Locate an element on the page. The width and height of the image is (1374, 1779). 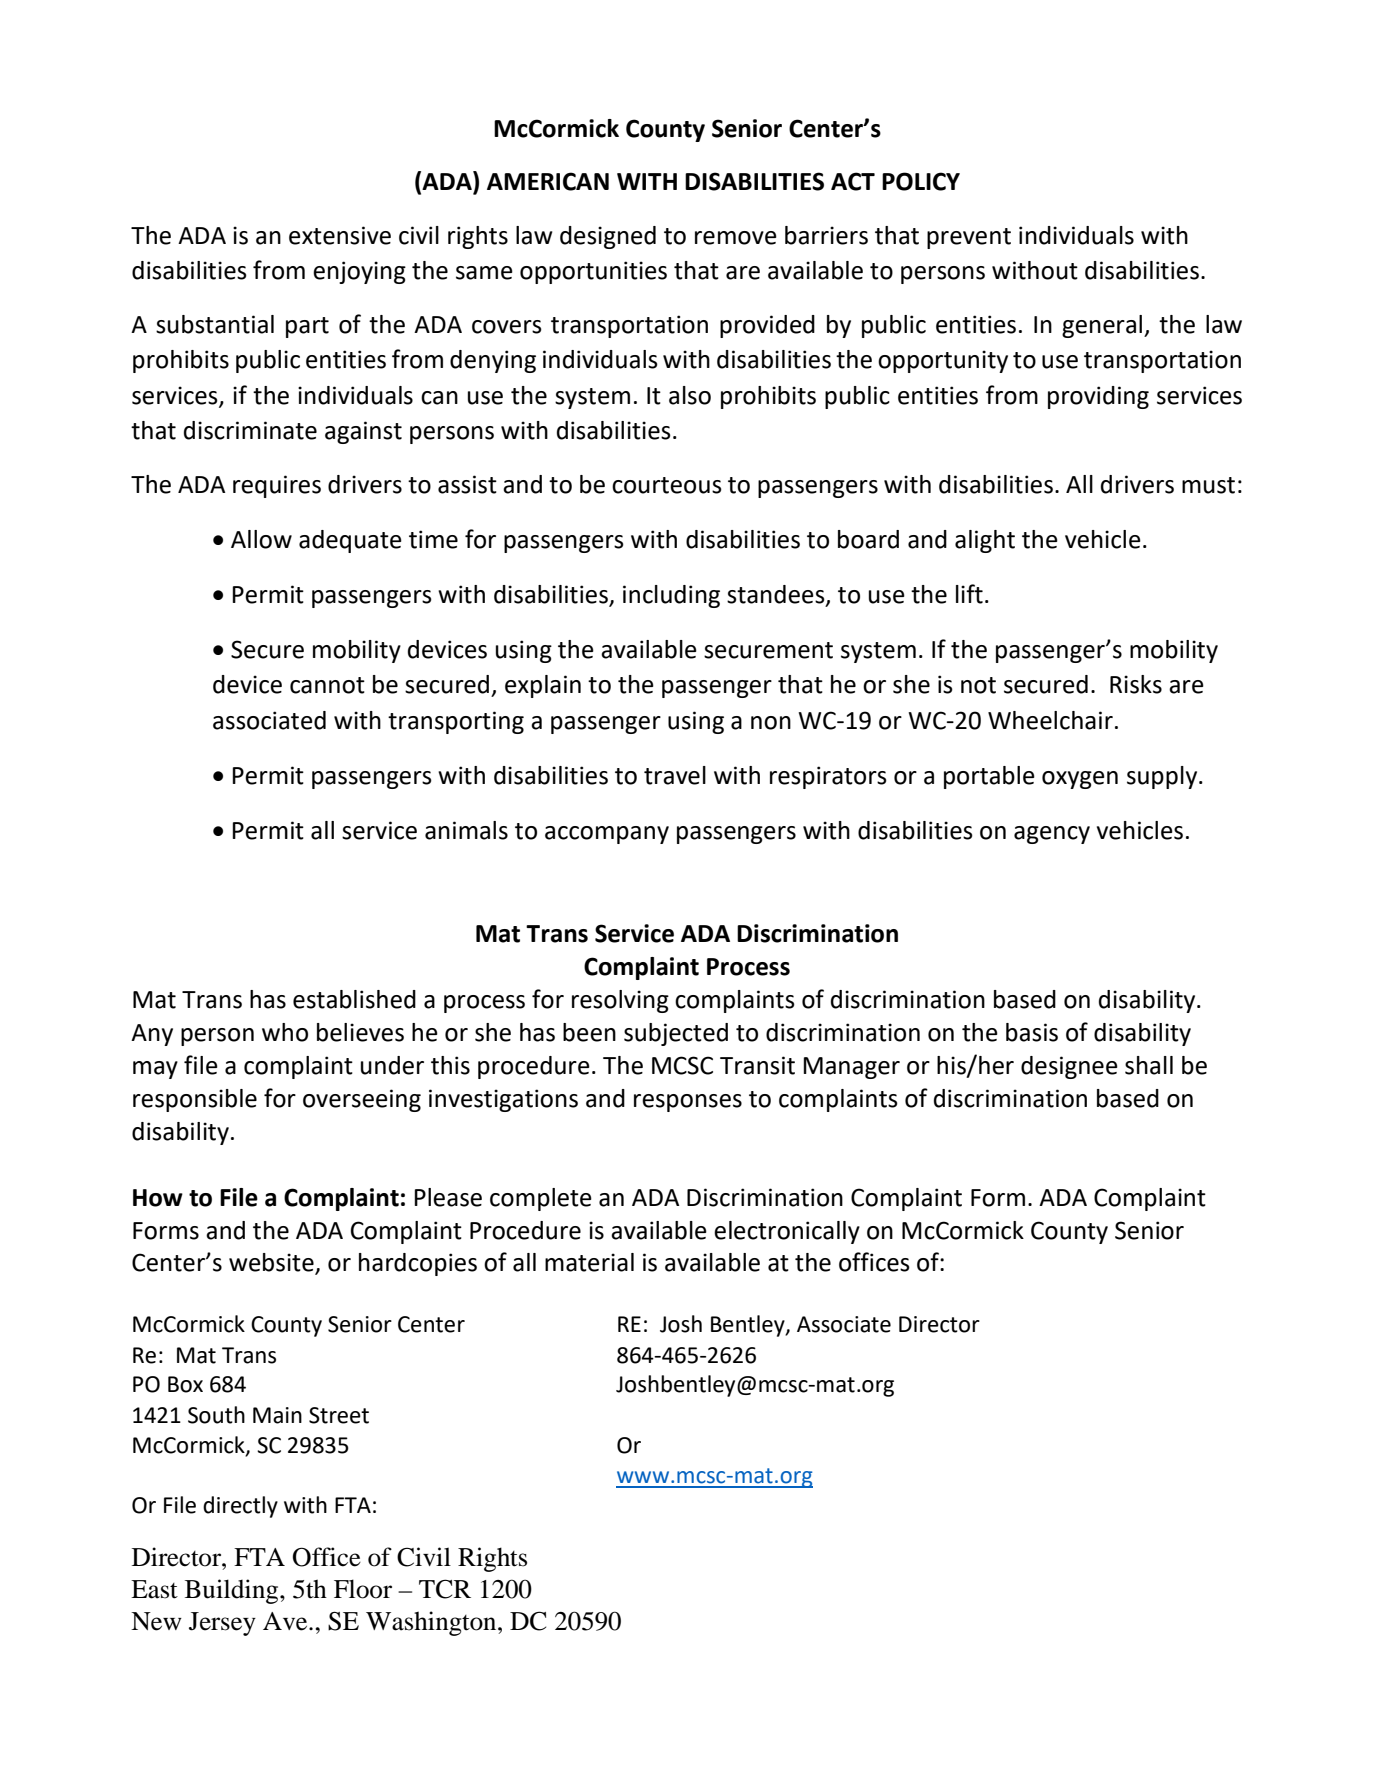
alight is located at coordinates (985, 541).
